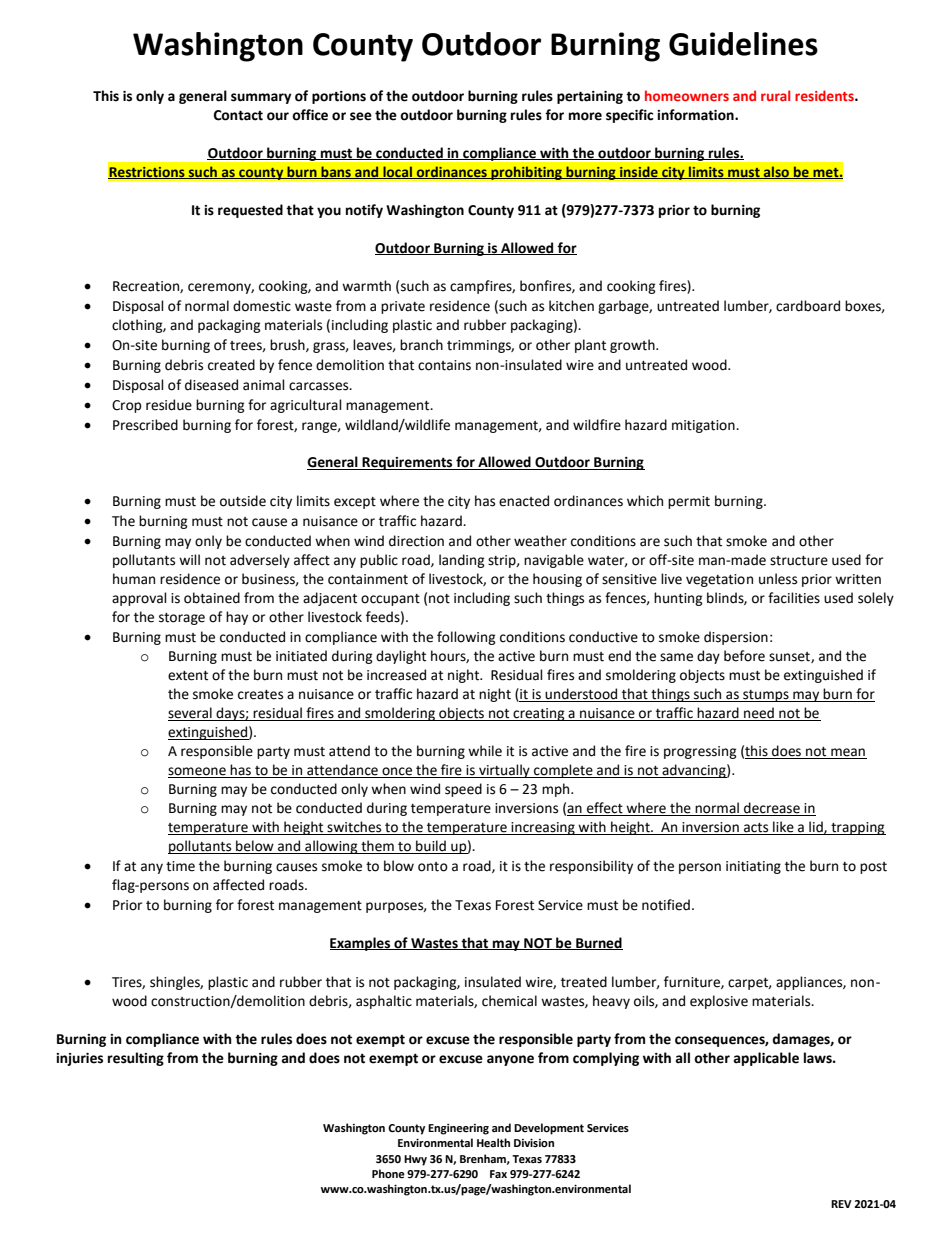 The width and height of the screenshot is (952, 1233). I want to click on onto, so click(433, 867).
